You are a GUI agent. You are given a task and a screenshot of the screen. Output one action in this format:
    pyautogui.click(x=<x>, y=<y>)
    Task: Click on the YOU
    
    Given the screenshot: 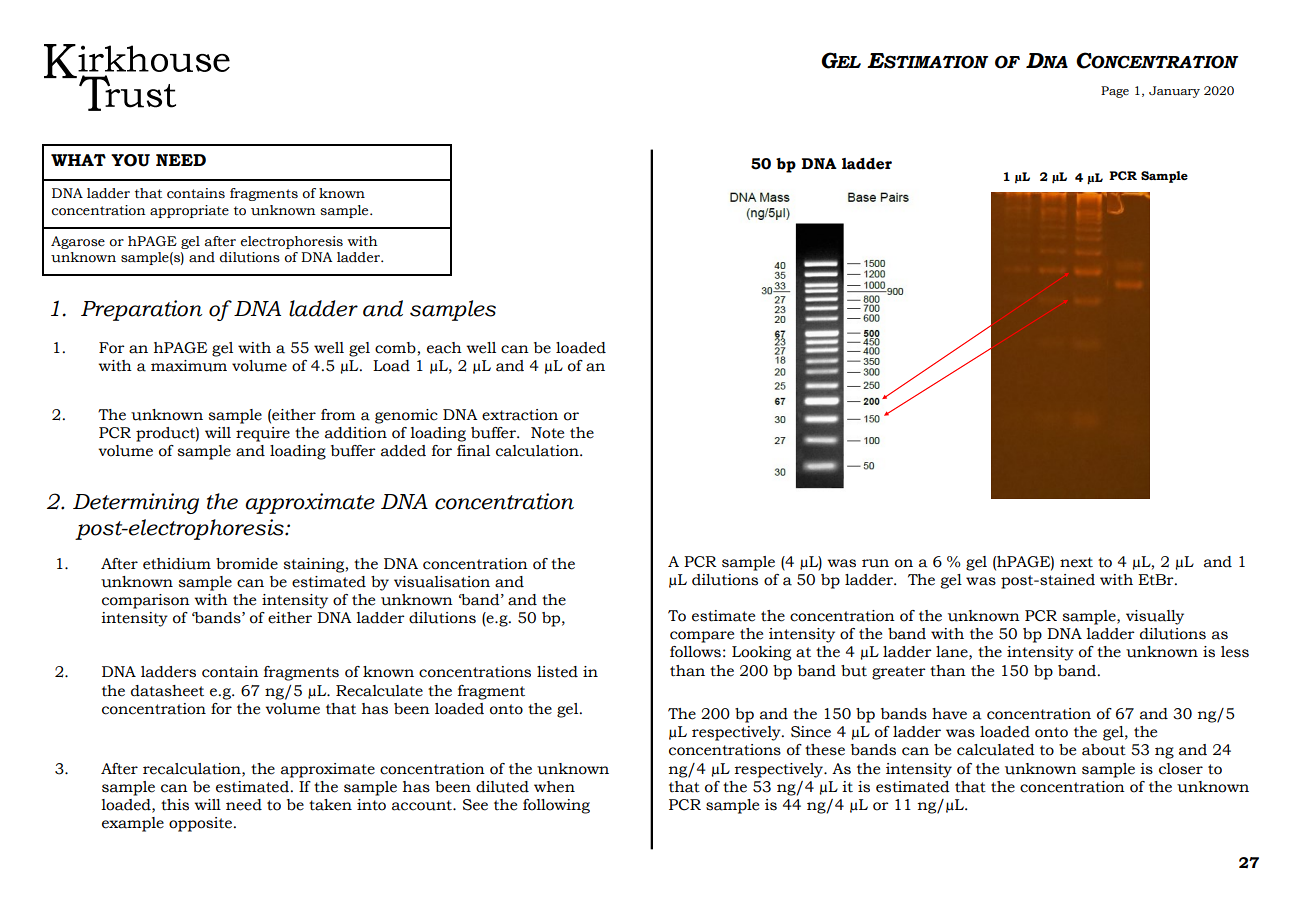 What is the action you would take?
    pyautogui.click(x=130, y=160)
